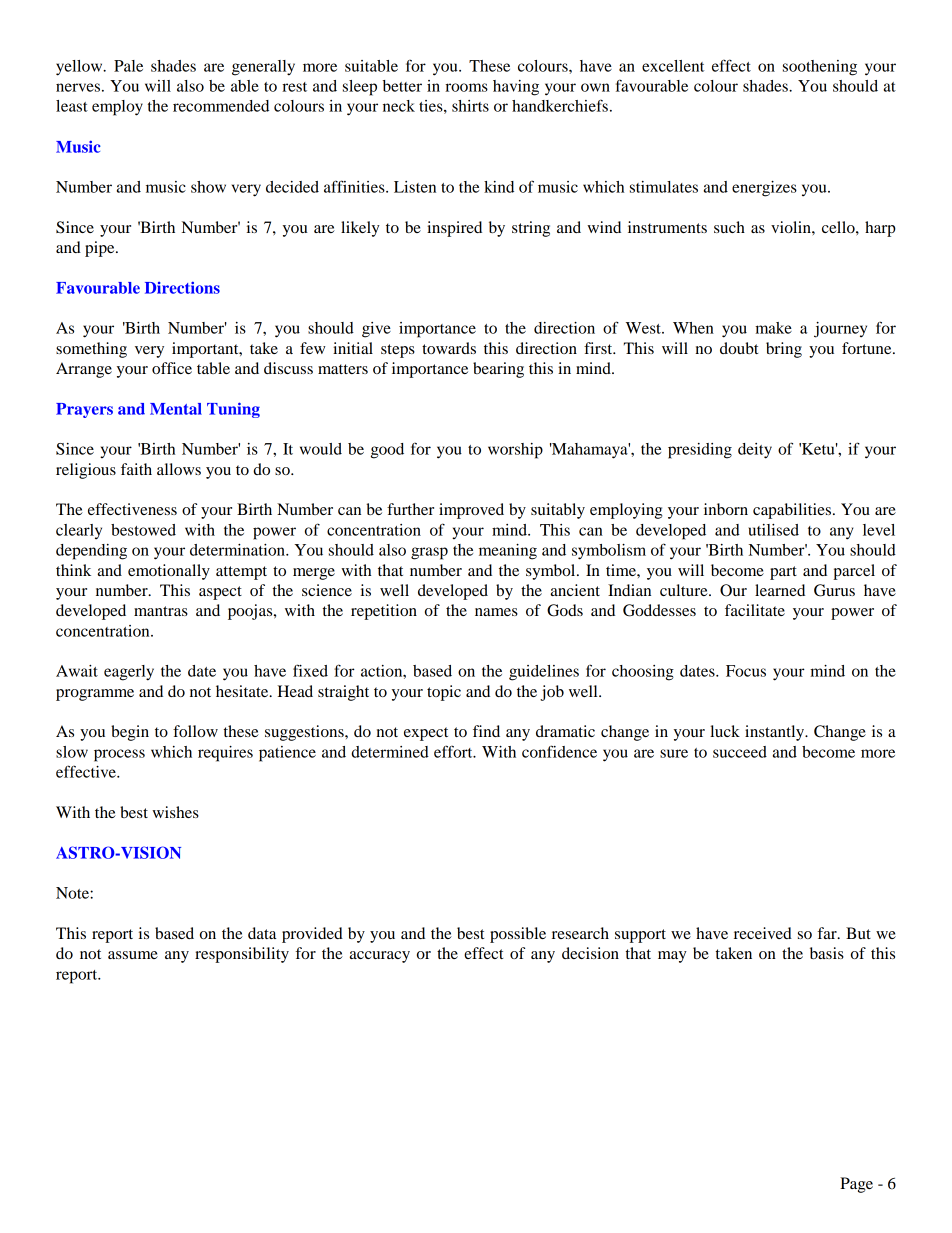 The image size is (952, 1233). What do you see at coordinates (784, 350) in the page?
I see `bring` at bounding box center [784, 350].
